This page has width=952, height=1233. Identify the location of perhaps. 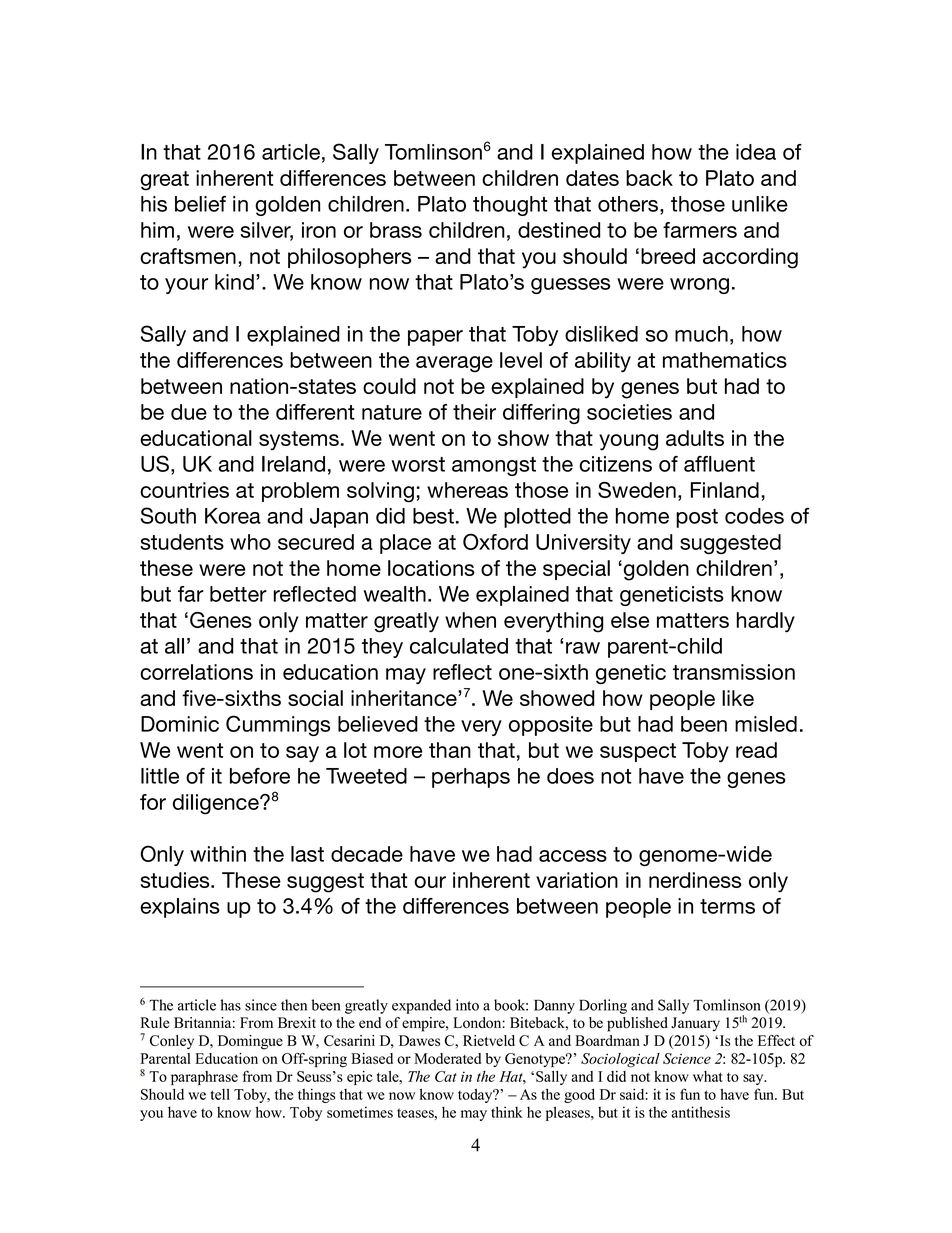
(471, 778).
